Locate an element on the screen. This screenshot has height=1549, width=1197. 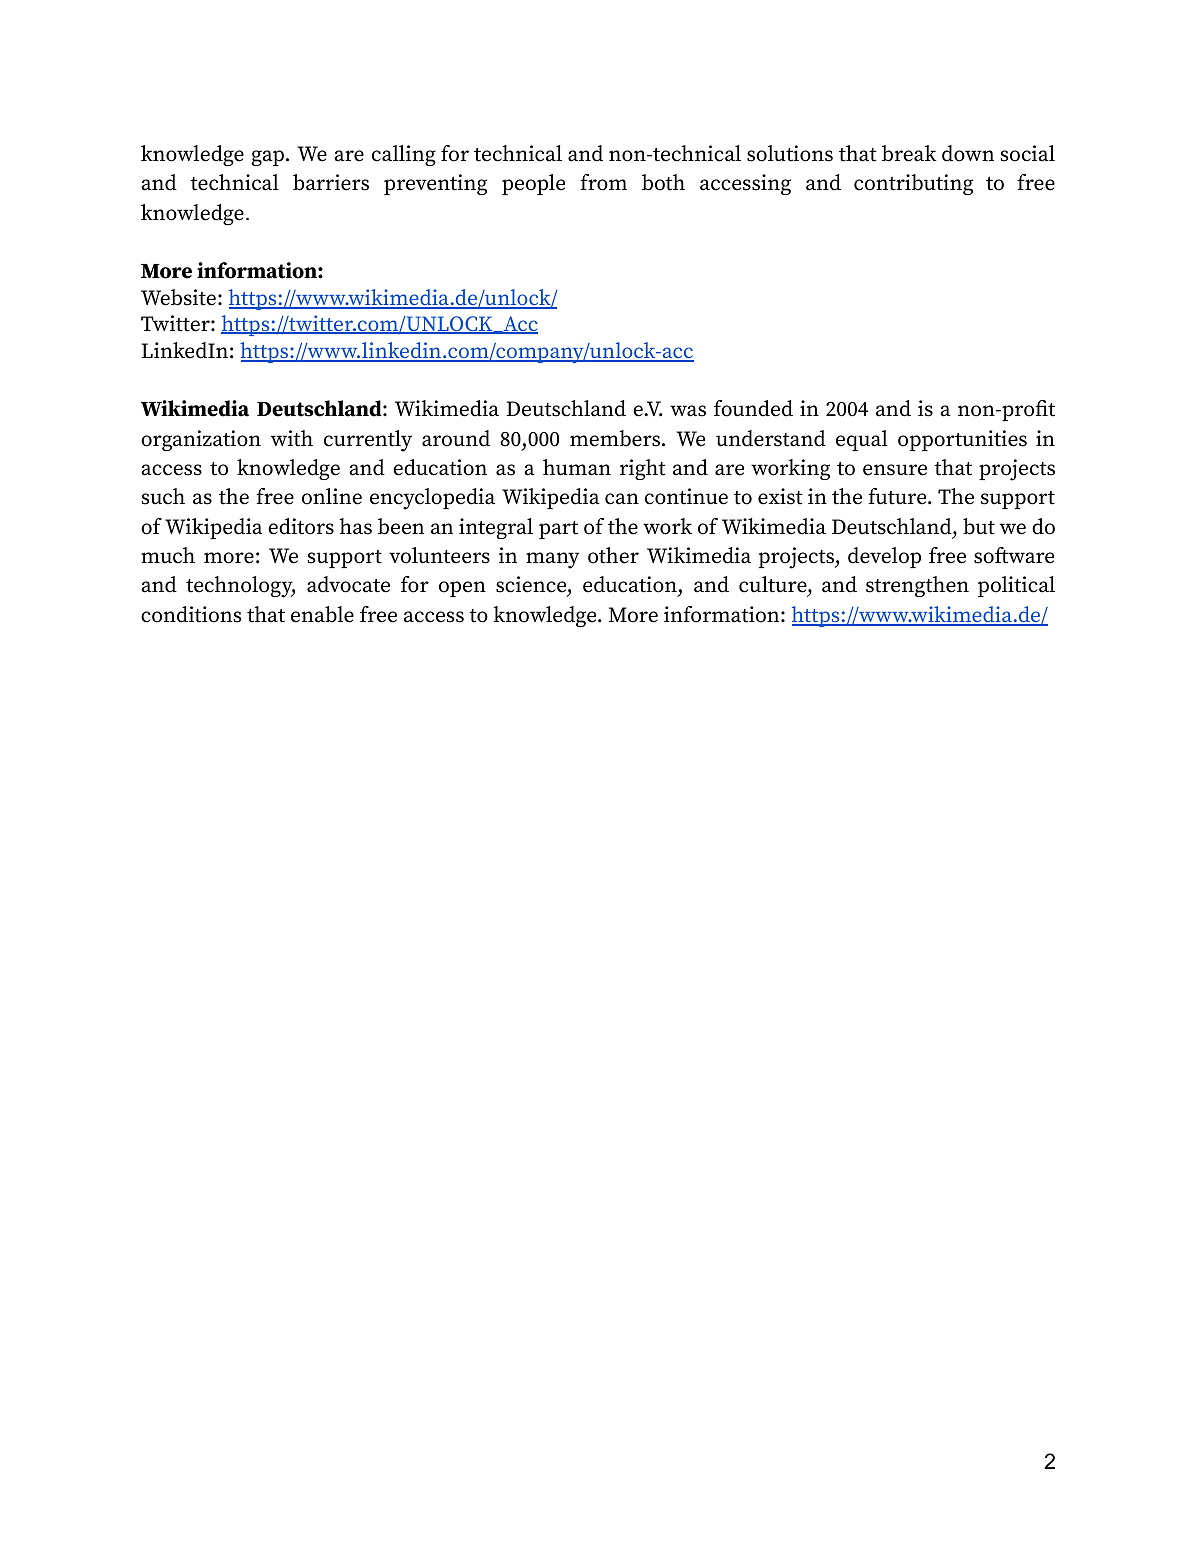
people is located at coordinates (533, 184).
